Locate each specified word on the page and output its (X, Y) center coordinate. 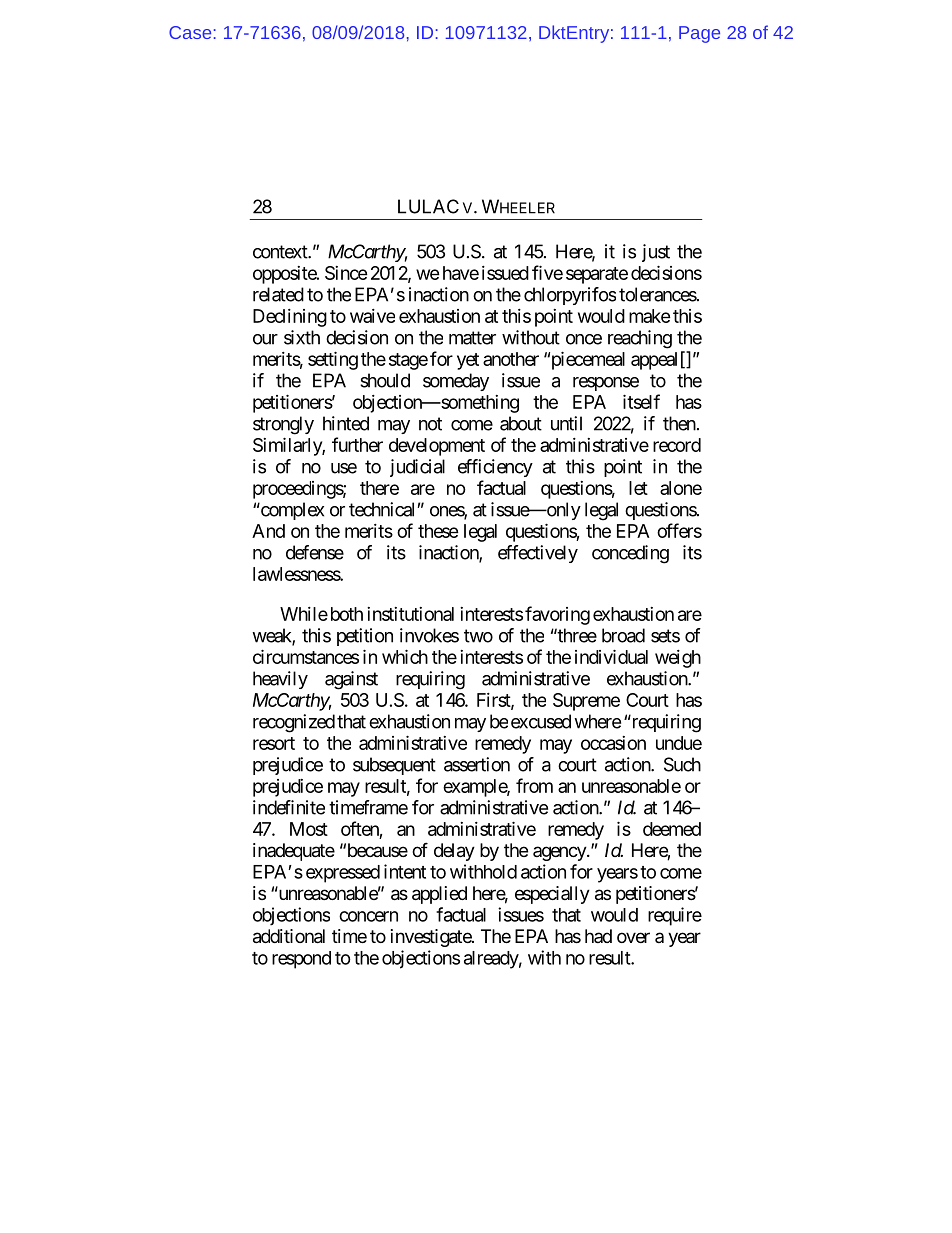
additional (289, 936)
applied (439, 895)
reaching (640, 339)
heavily (280, 680)
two (478, 636)
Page (699, 34)
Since (346, 273)
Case (190, 32)
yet (468, 361)
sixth (302, 337)
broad (623, 635)
